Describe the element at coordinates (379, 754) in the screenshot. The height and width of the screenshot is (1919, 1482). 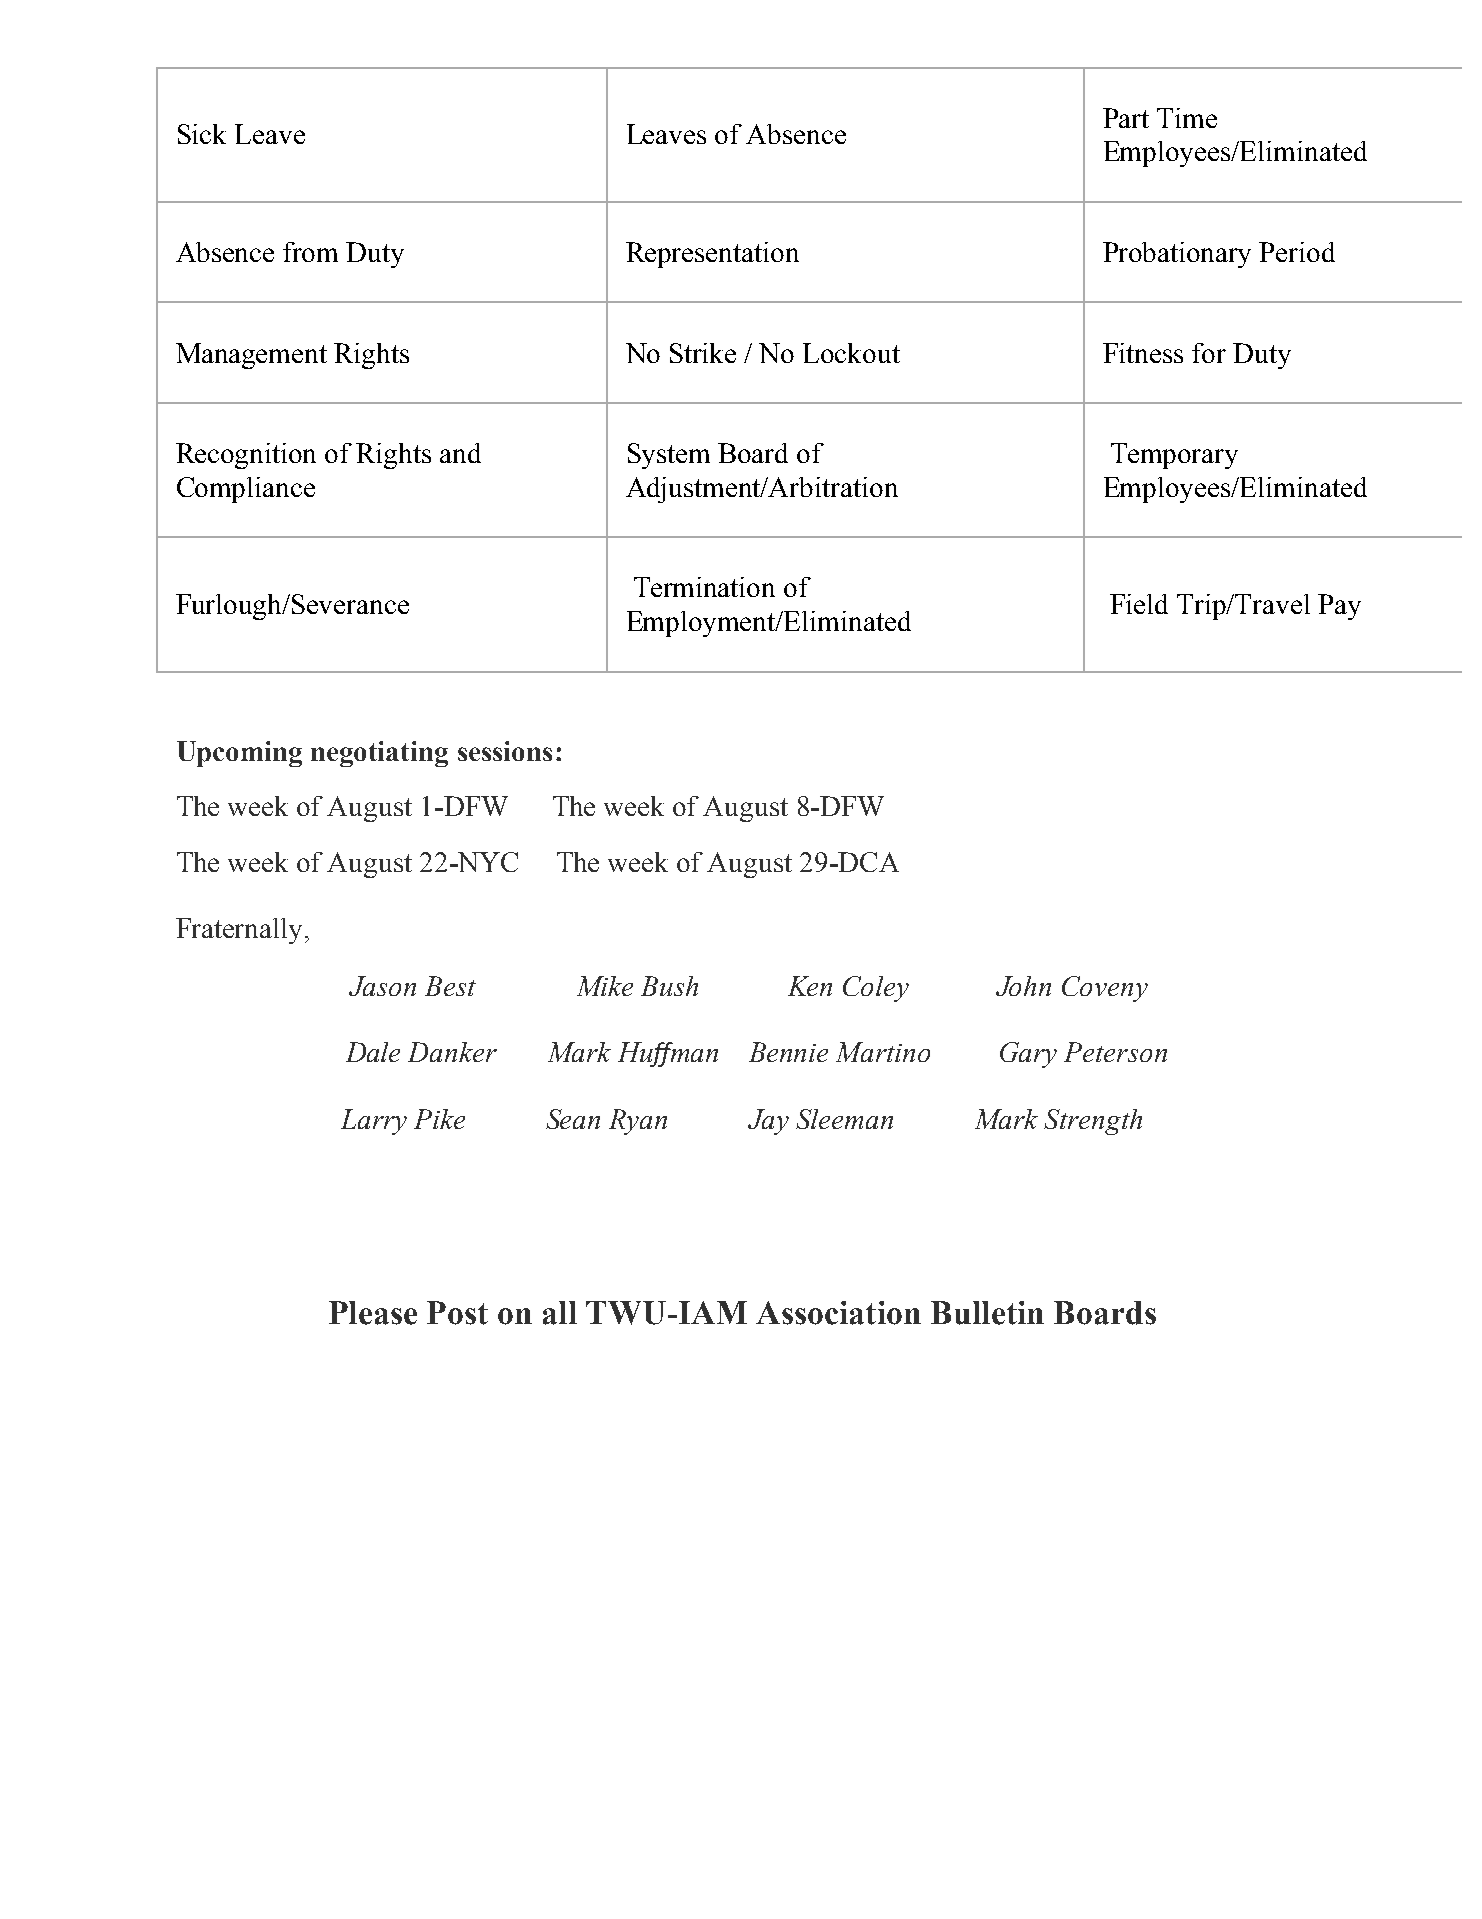
I see `negotiating` at that location.
